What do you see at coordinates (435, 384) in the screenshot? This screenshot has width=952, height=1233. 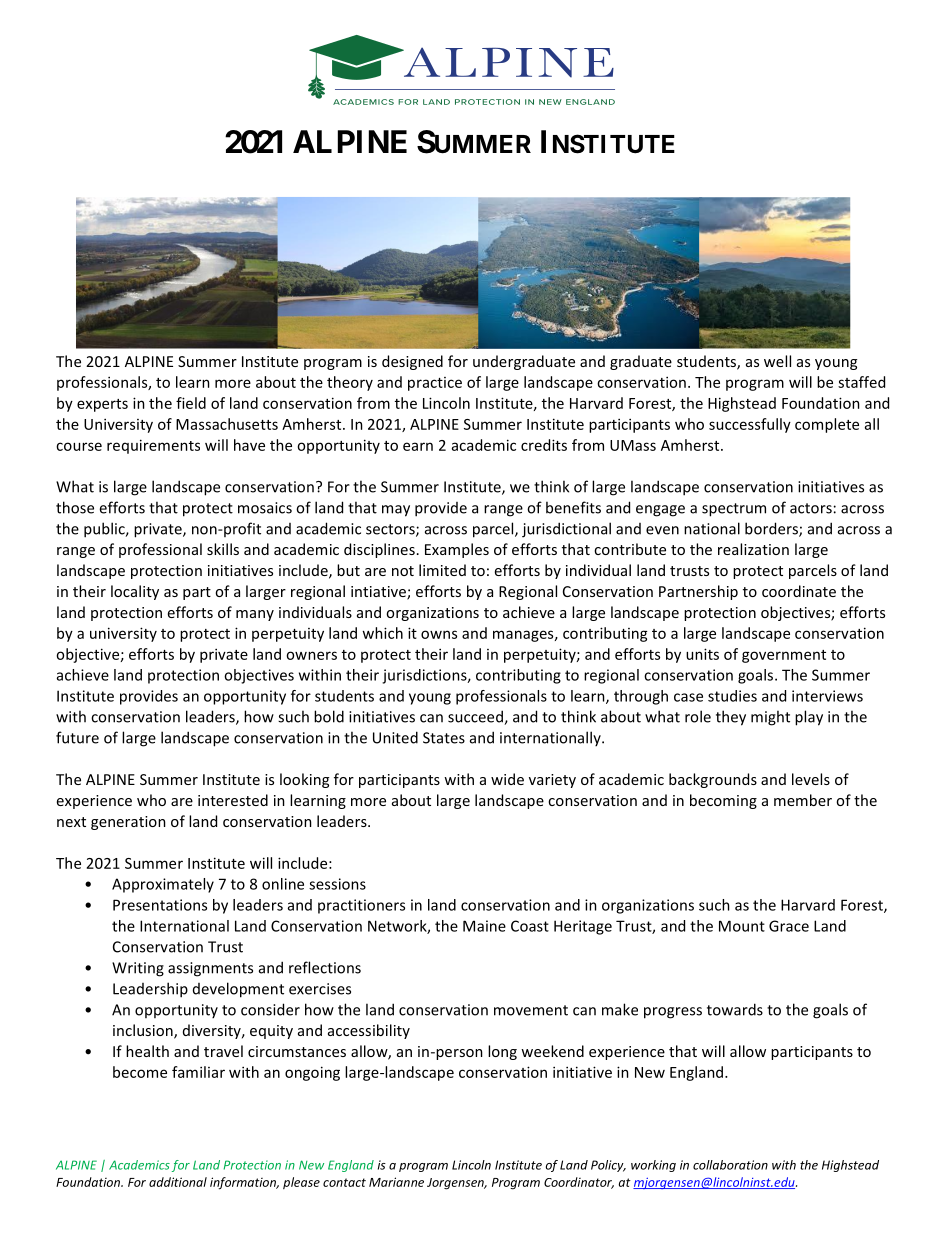 I see `practice` at bounding box center [435, 384].
